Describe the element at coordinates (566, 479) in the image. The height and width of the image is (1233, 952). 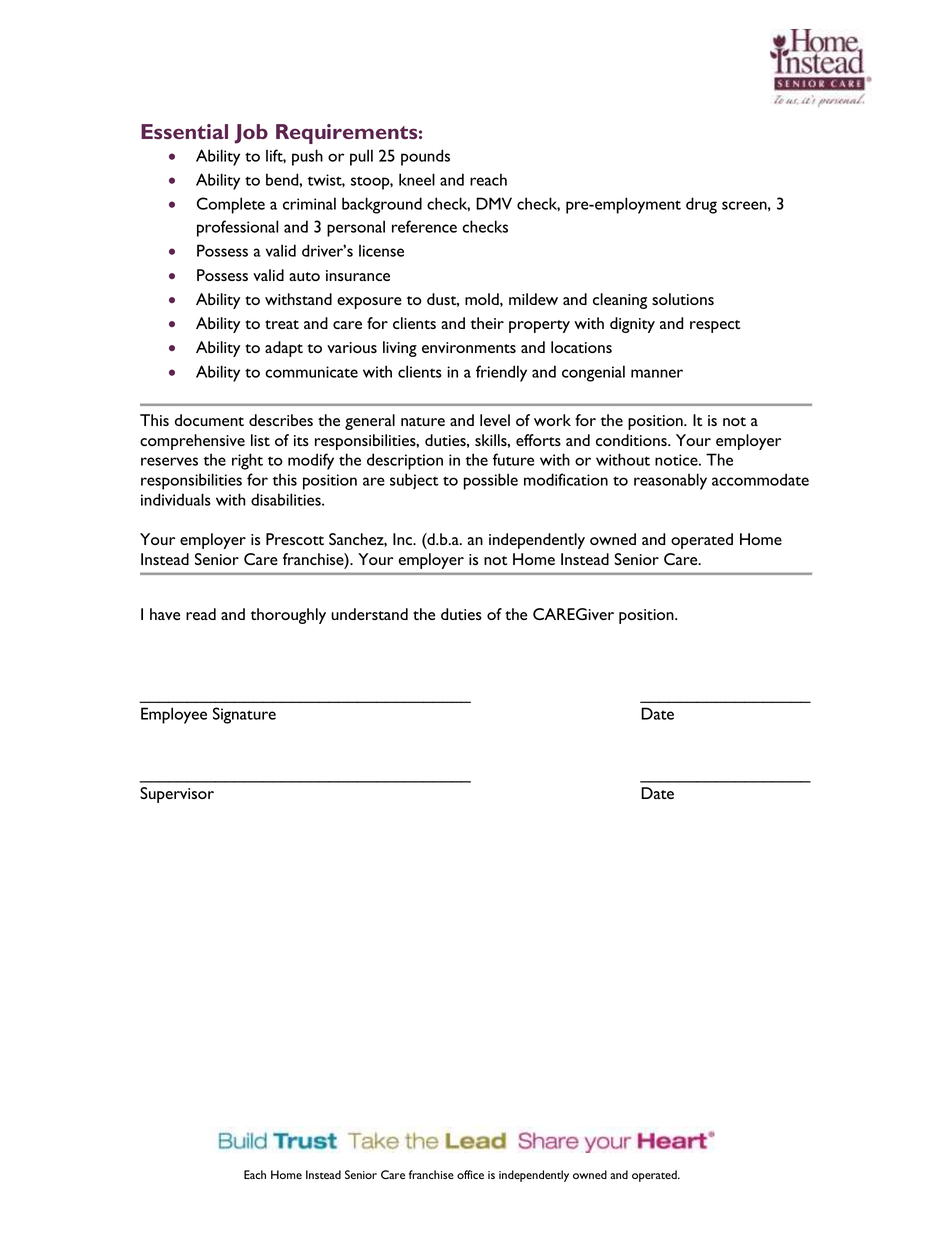
I see `modification` at that location.
